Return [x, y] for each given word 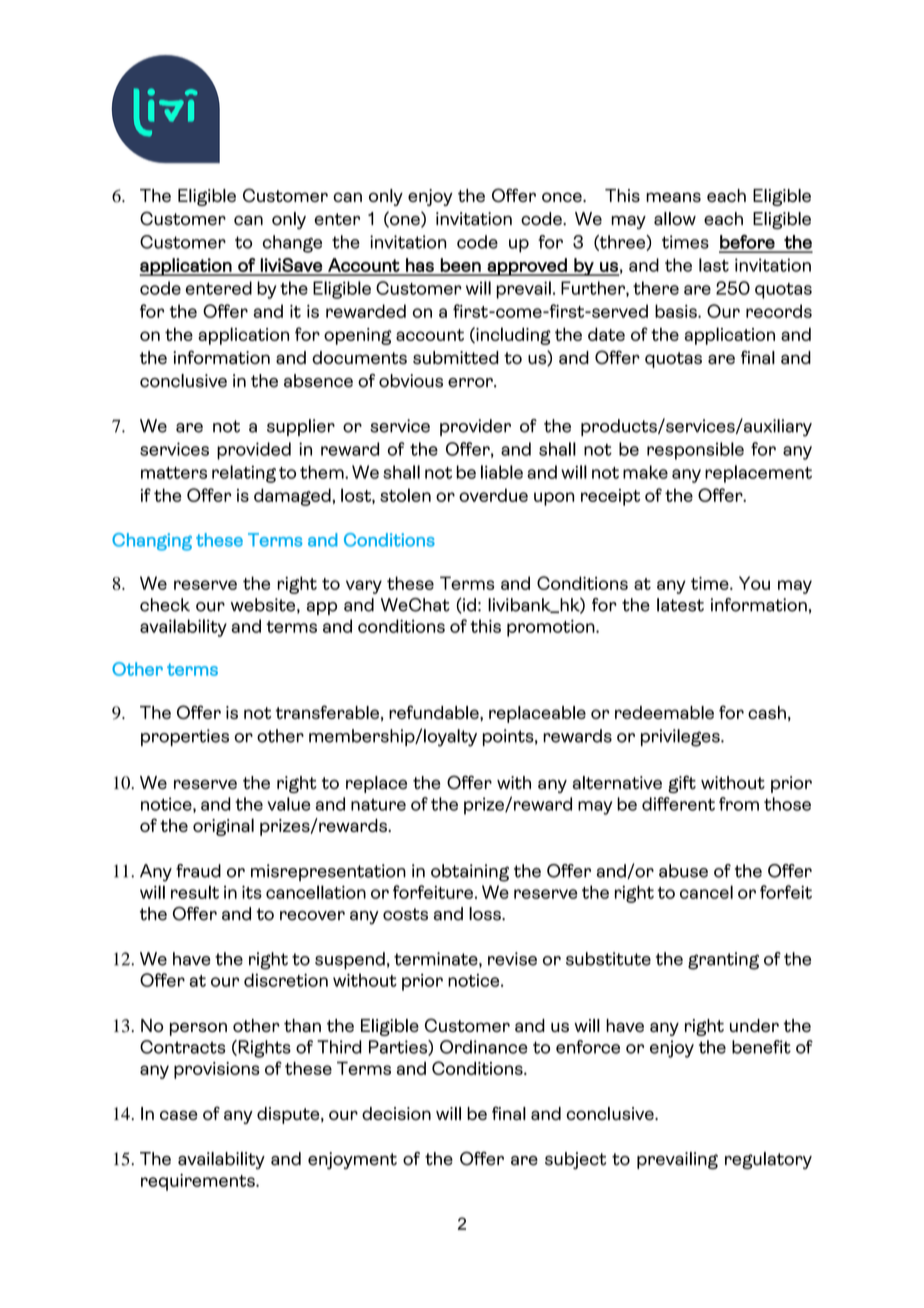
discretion [286, 980]
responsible [695, 451]
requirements [199, 1182]
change [292, 244]
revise [512, 959]
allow [675, 219]
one [405, 222]
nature [378, 805]
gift [682, 784]
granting [723, 961]
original [223, 827]
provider [475, 427]
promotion [552, 628]
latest [680, 605]
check [165, 605]
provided [254, 451]
